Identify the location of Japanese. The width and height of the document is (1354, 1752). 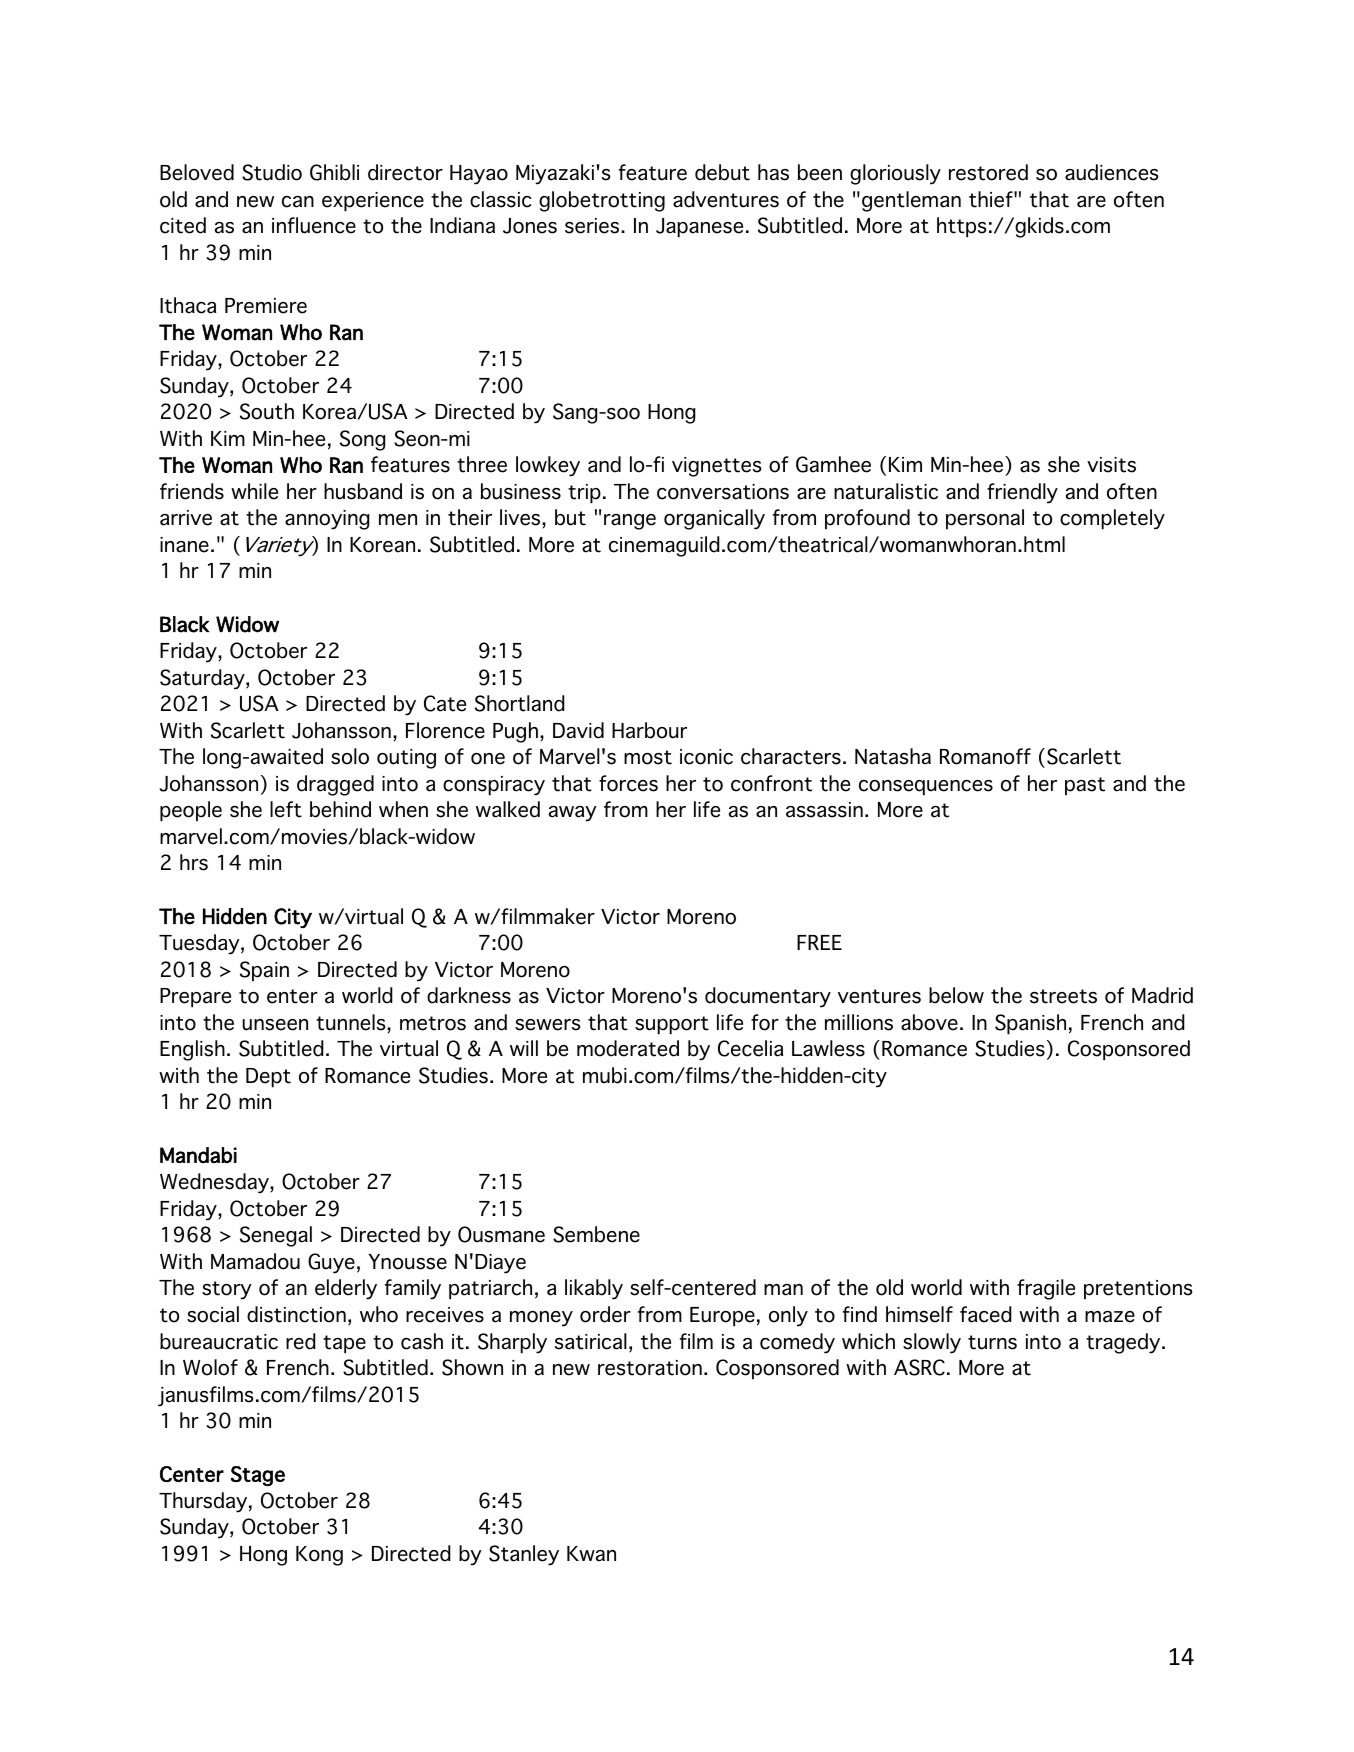
(699, 228).
